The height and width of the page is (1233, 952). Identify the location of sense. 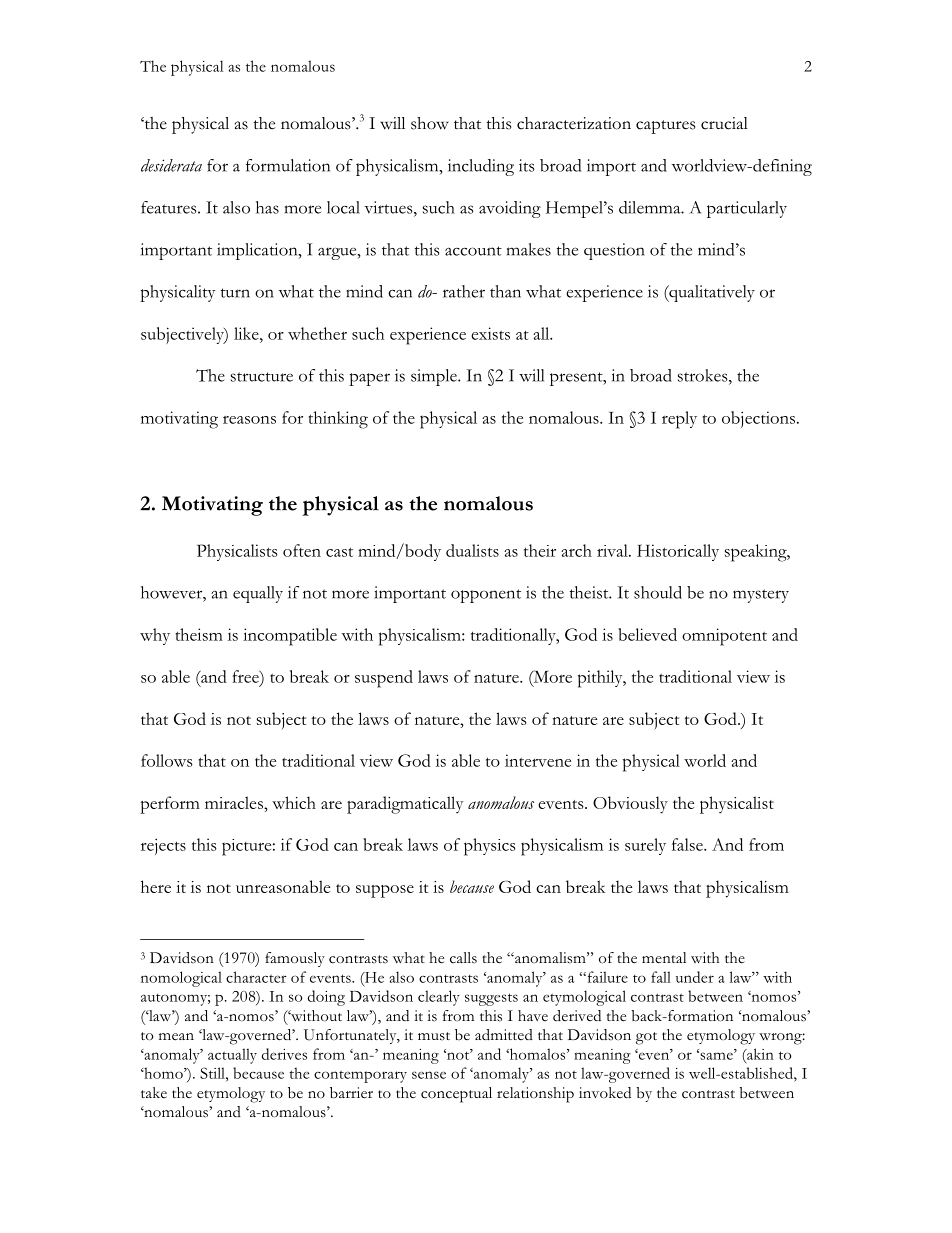
(429, 1075).
